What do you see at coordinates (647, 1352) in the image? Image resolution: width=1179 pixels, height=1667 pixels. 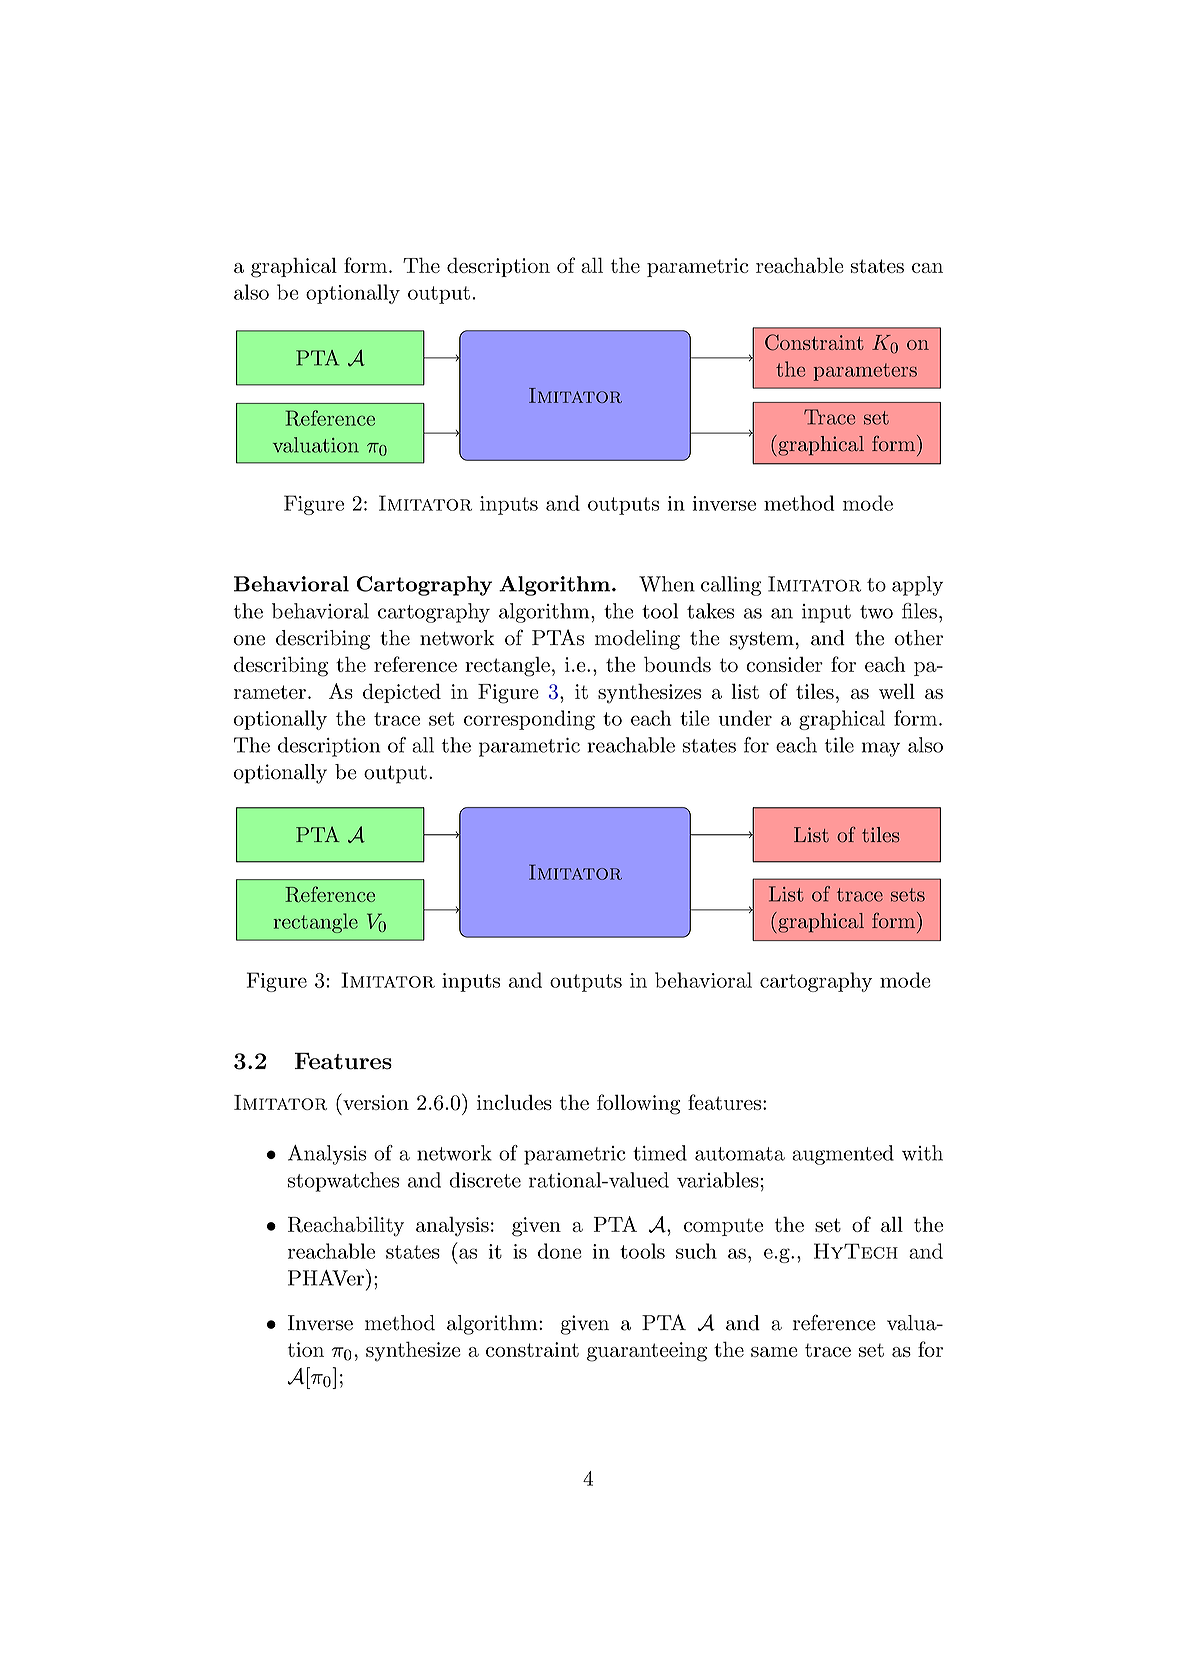 I see `guaranteeing` at bounding box center [647, 1352].
